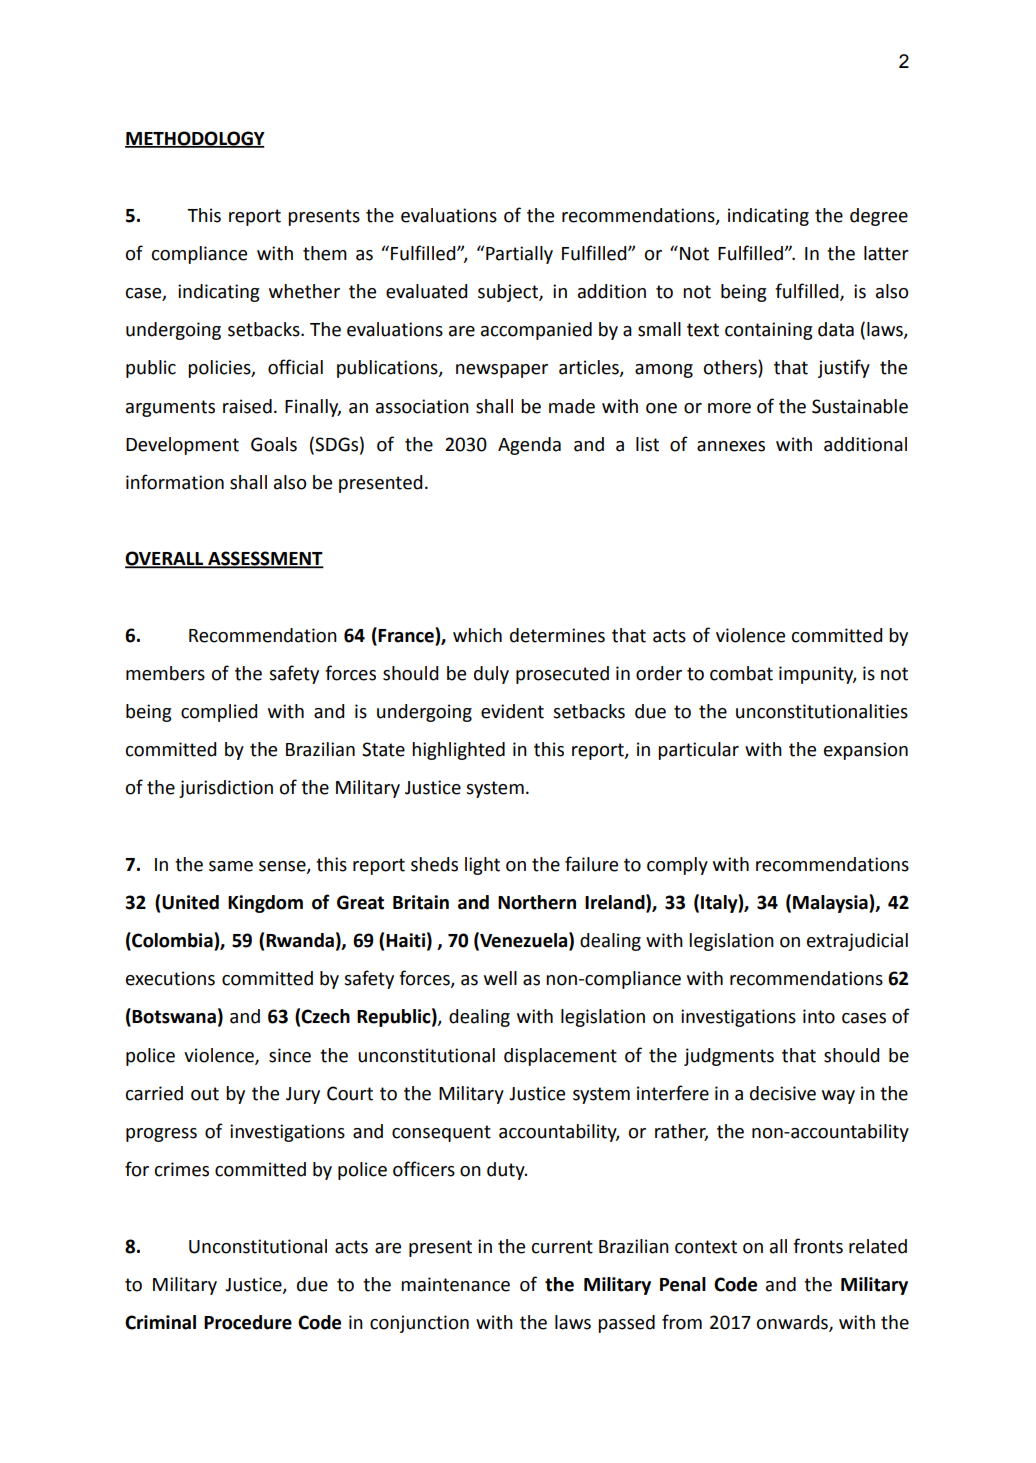 The image size is (1036, 1463). Describe the element at coordinates (519, 255) in the screenshot. I see `Partially` at that location.
